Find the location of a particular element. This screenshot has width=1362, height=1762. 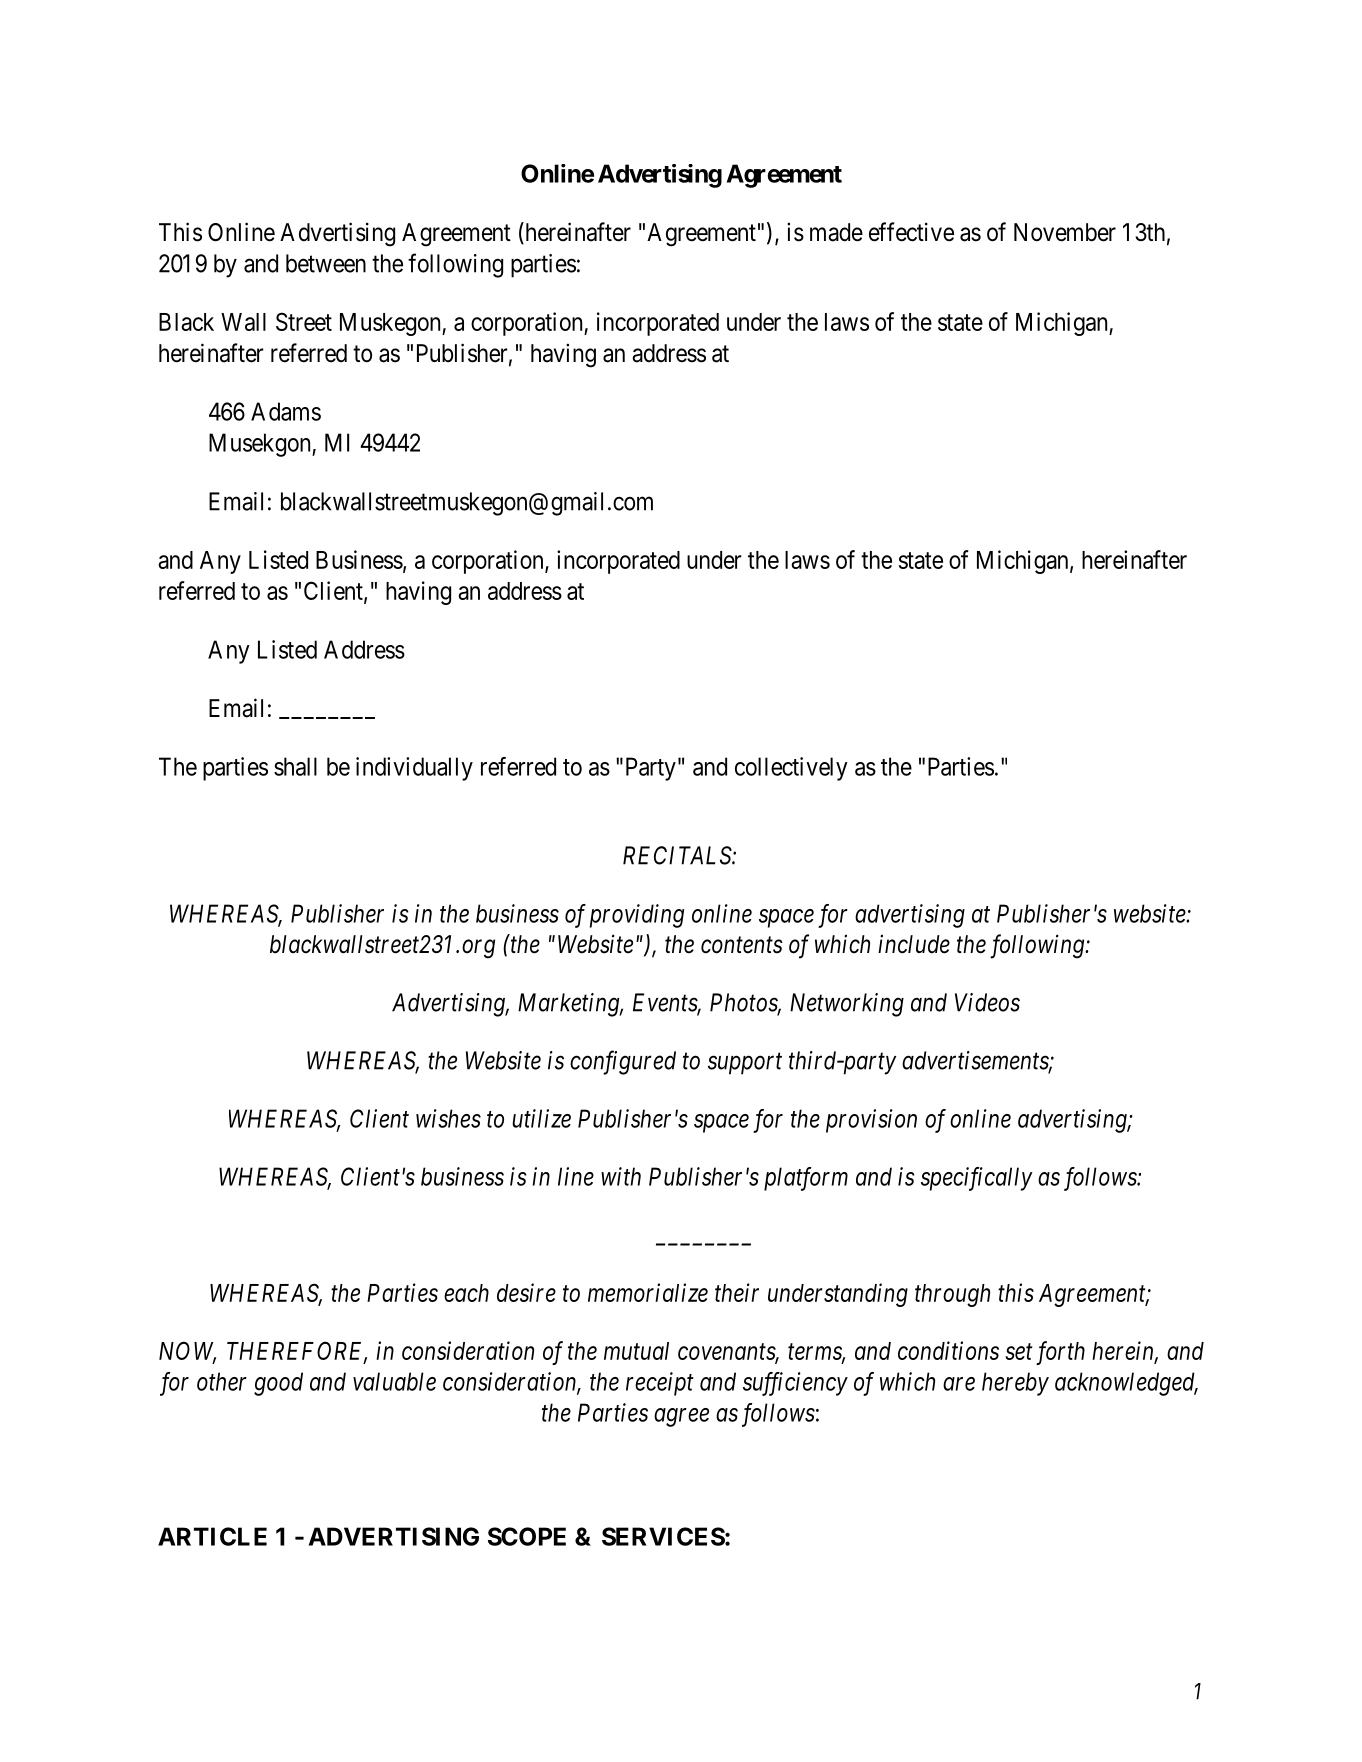

providing is located at coordinates (637, 916).
